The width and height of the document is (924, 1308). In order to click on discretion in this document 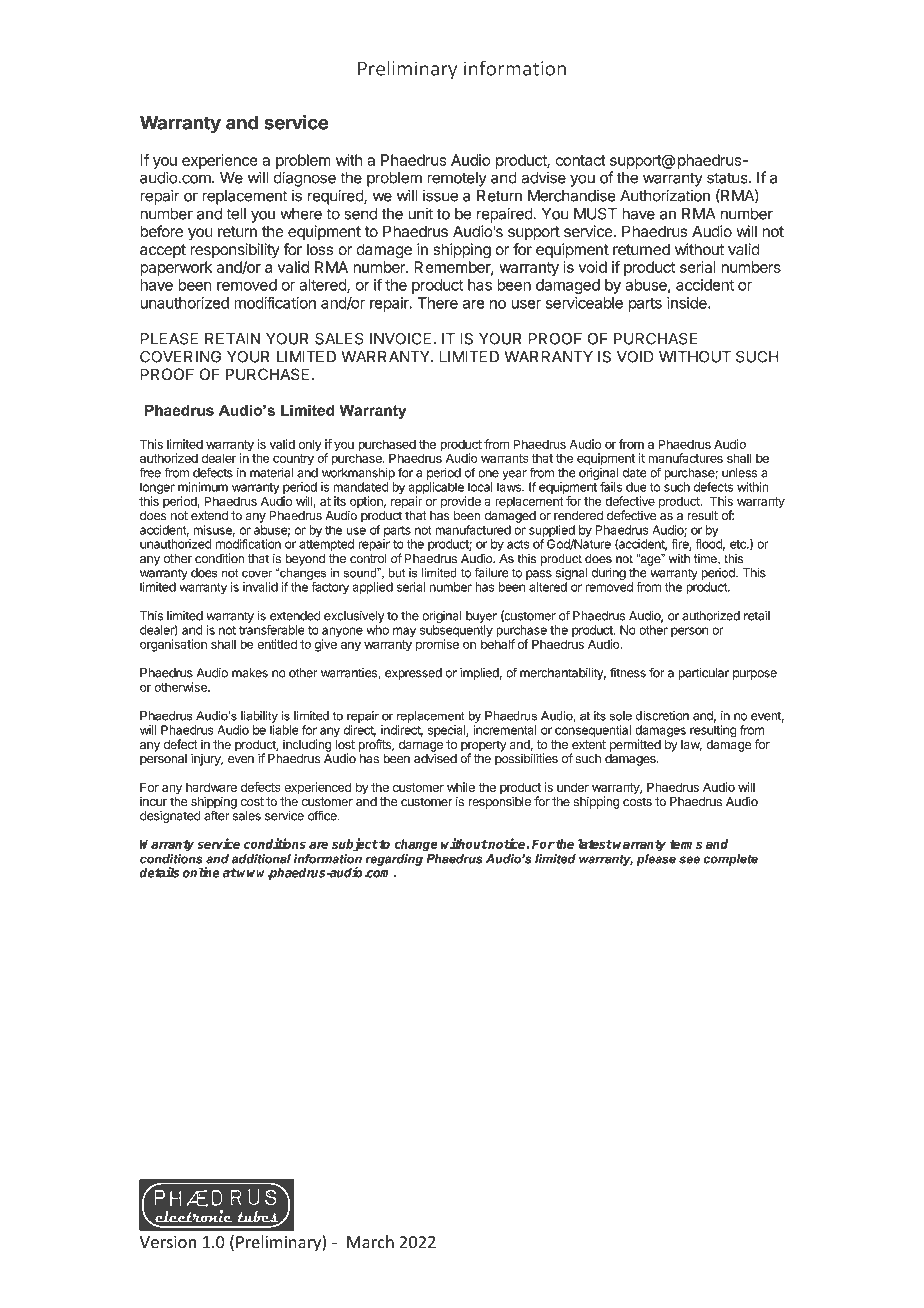, I will do `click(662, 716)`.
